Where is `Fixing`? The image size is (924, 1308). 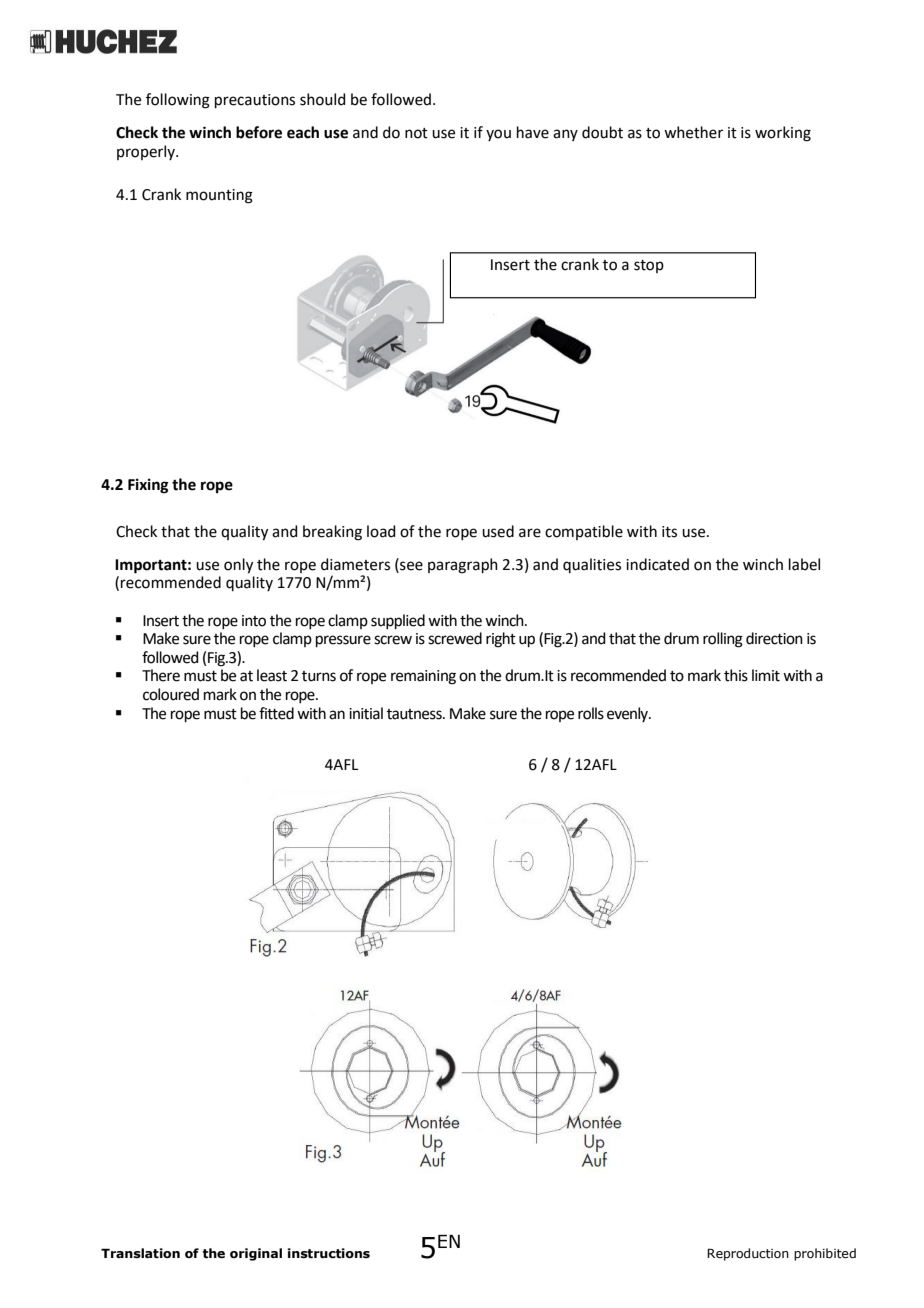 Fixing is located at coordinates (148, 486).
